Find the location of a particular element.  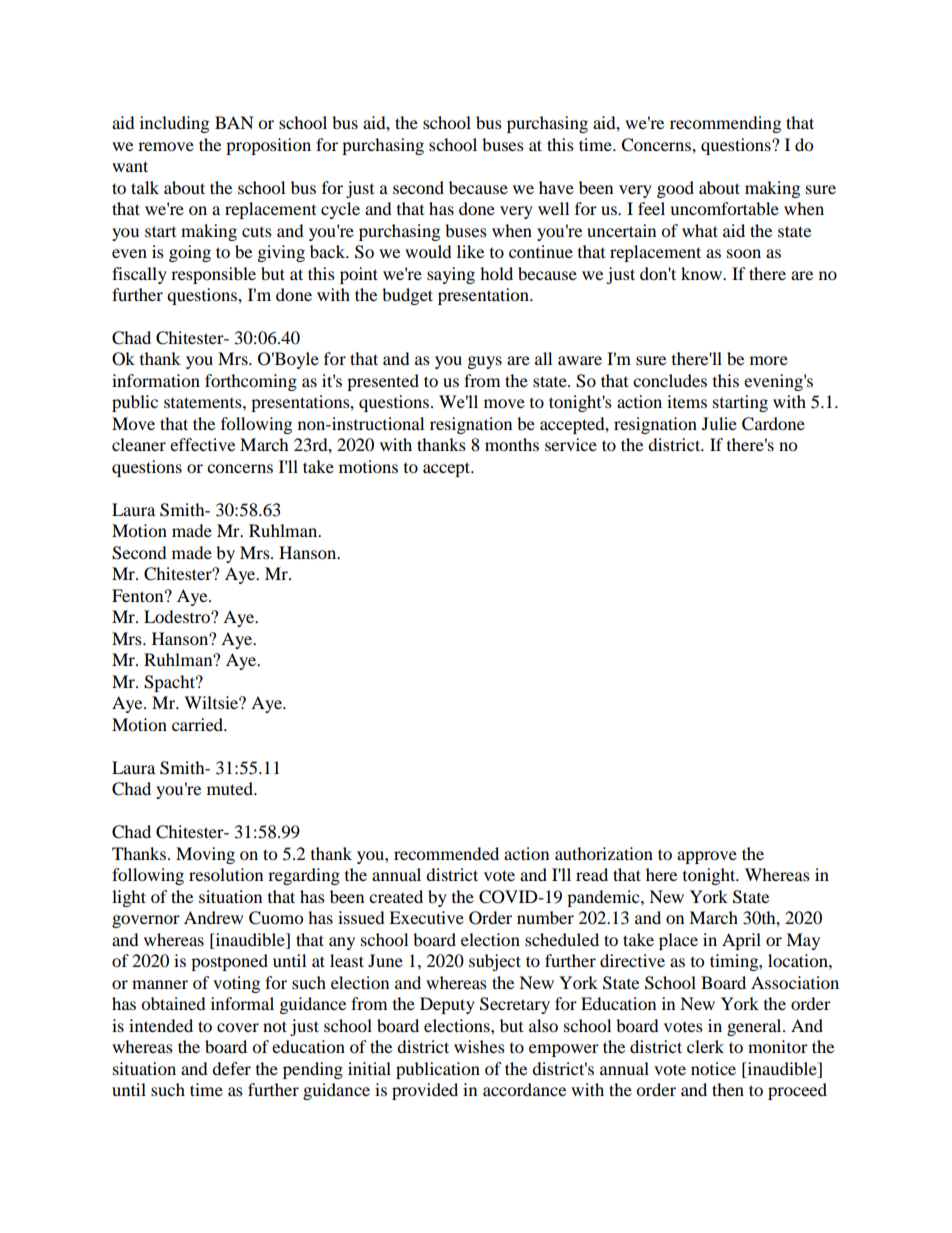

approve is located at coordinates (707, 857).
